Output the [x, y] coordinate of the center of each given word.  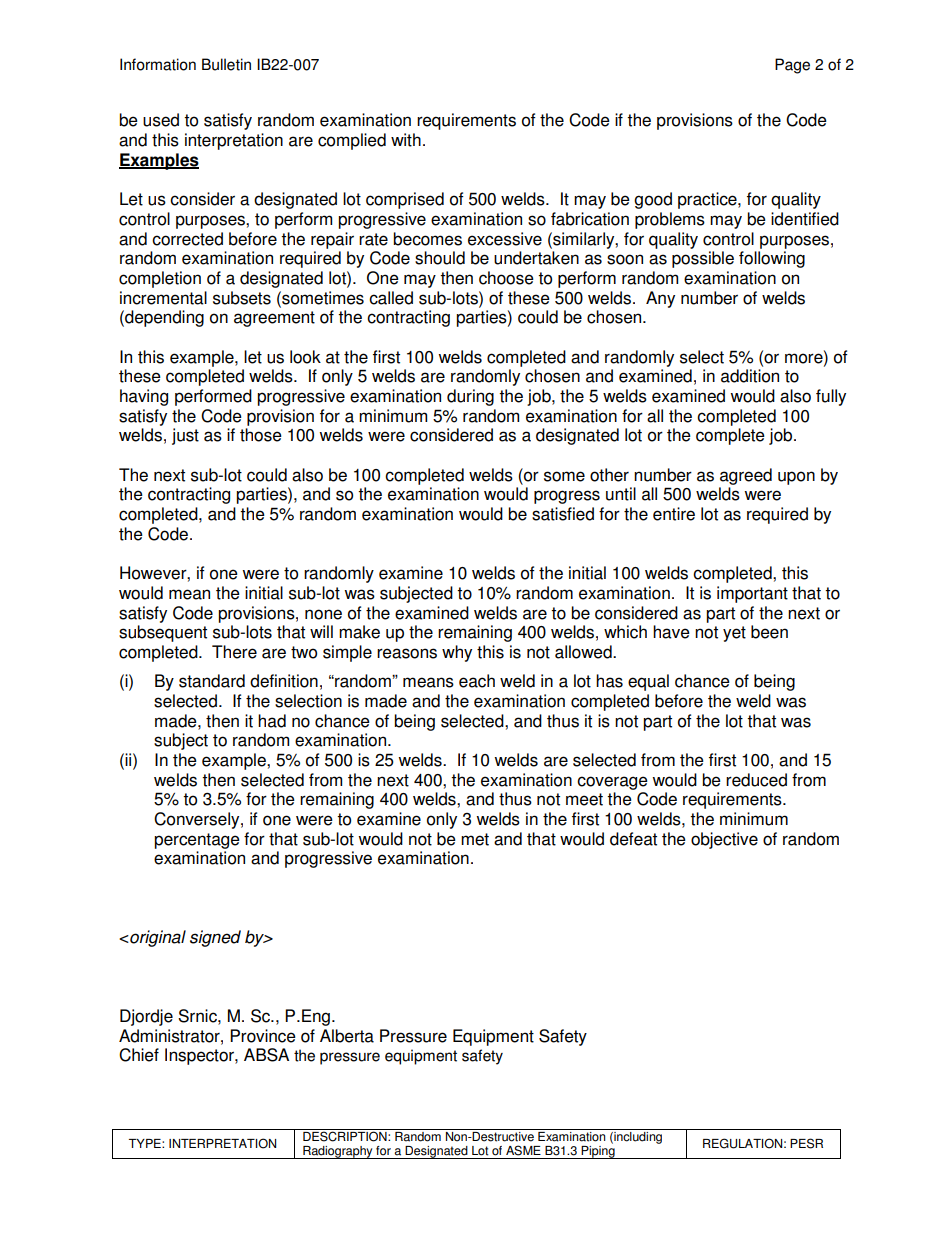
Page [792, 66]
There [234, 652]
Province [263, 1036]
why [457, 653]
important [752, 594]
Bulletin [226, 64]
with [406, 140]
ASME [523, 1150]
